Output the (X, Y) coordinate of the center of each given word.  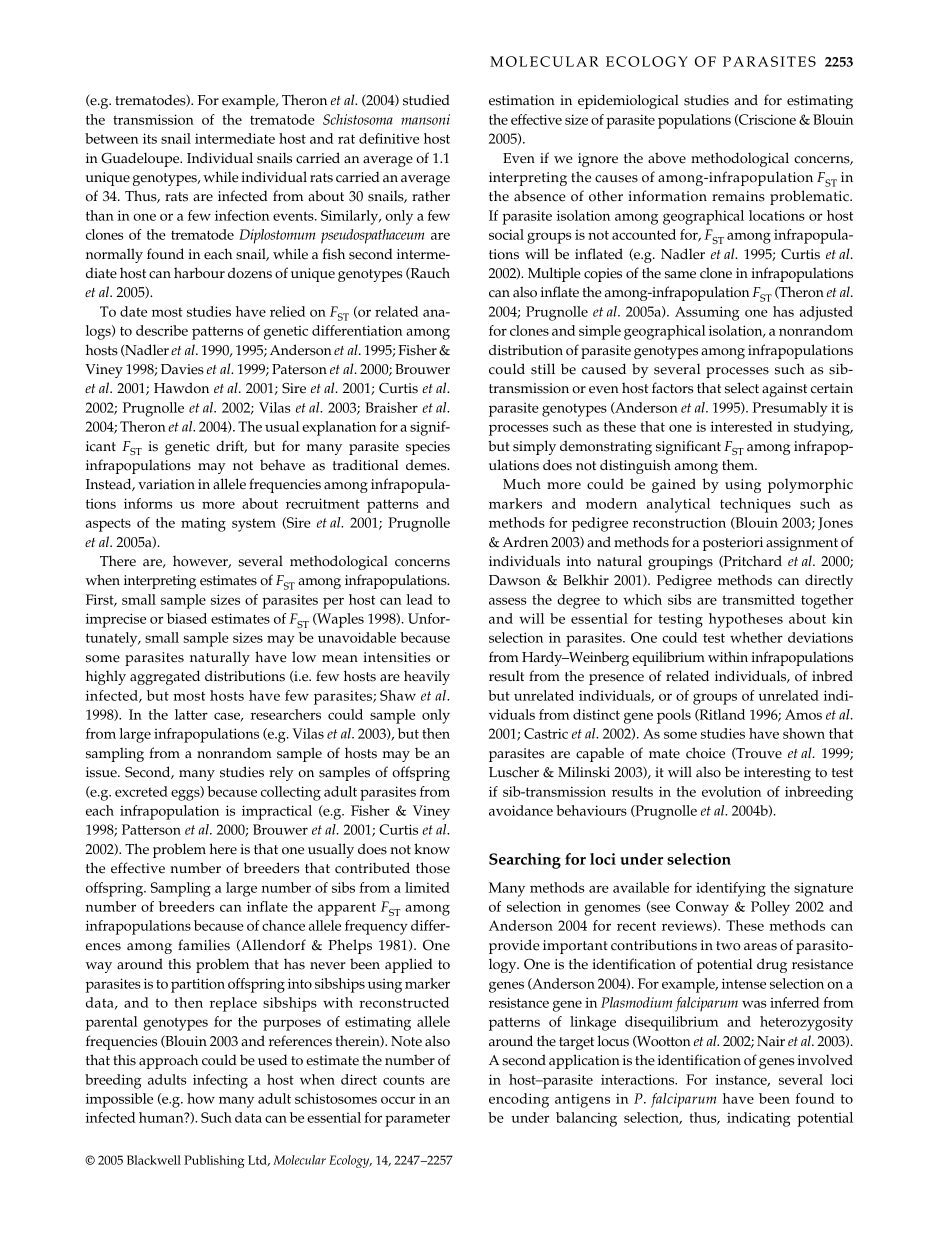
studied (426, 100)
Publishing (214, 1161)
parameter (417, 1120)
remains (738, 196)
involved (825, 1060)
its (150, 138)
